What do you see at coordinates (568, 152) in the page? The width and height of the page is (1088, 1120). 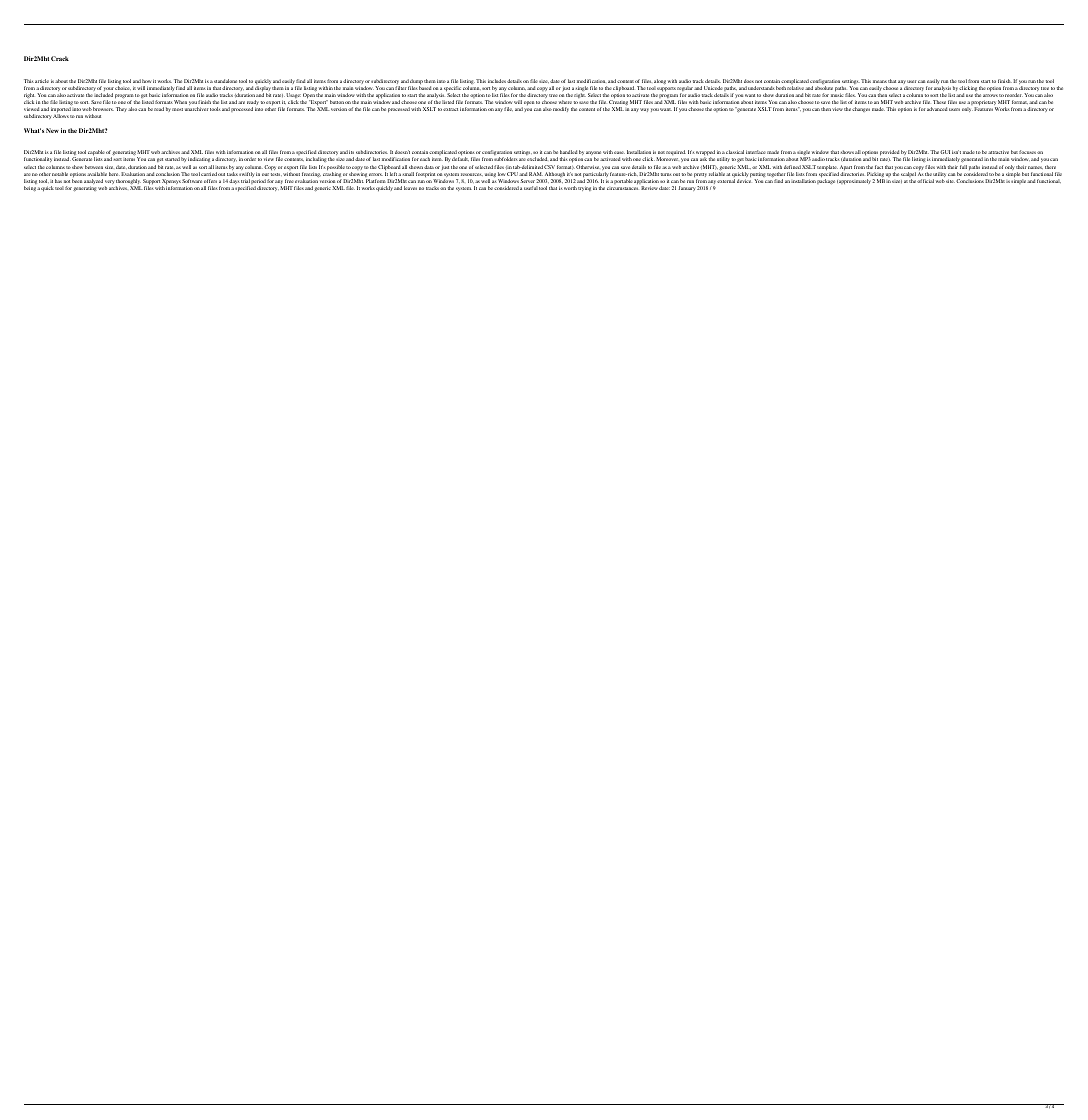 I see `handled` at bounding box center [568, 152].
